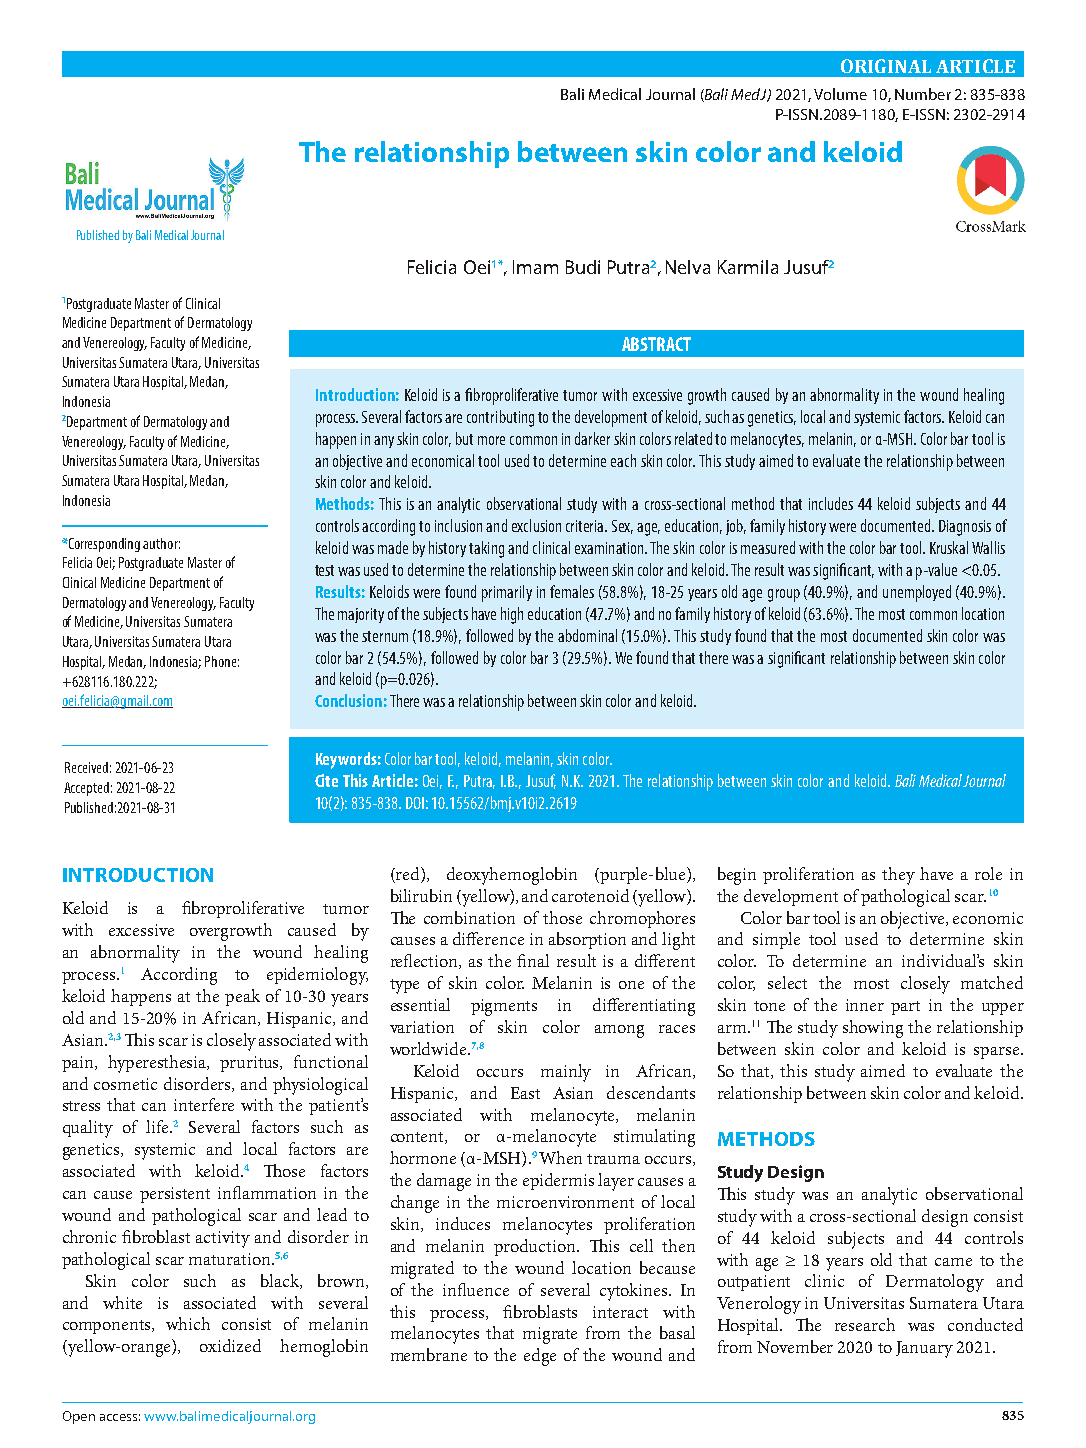 This image has width=1086, height=1448. Describe the element at coordinates (535, 267) in the image. I see `Imam` at that location.
